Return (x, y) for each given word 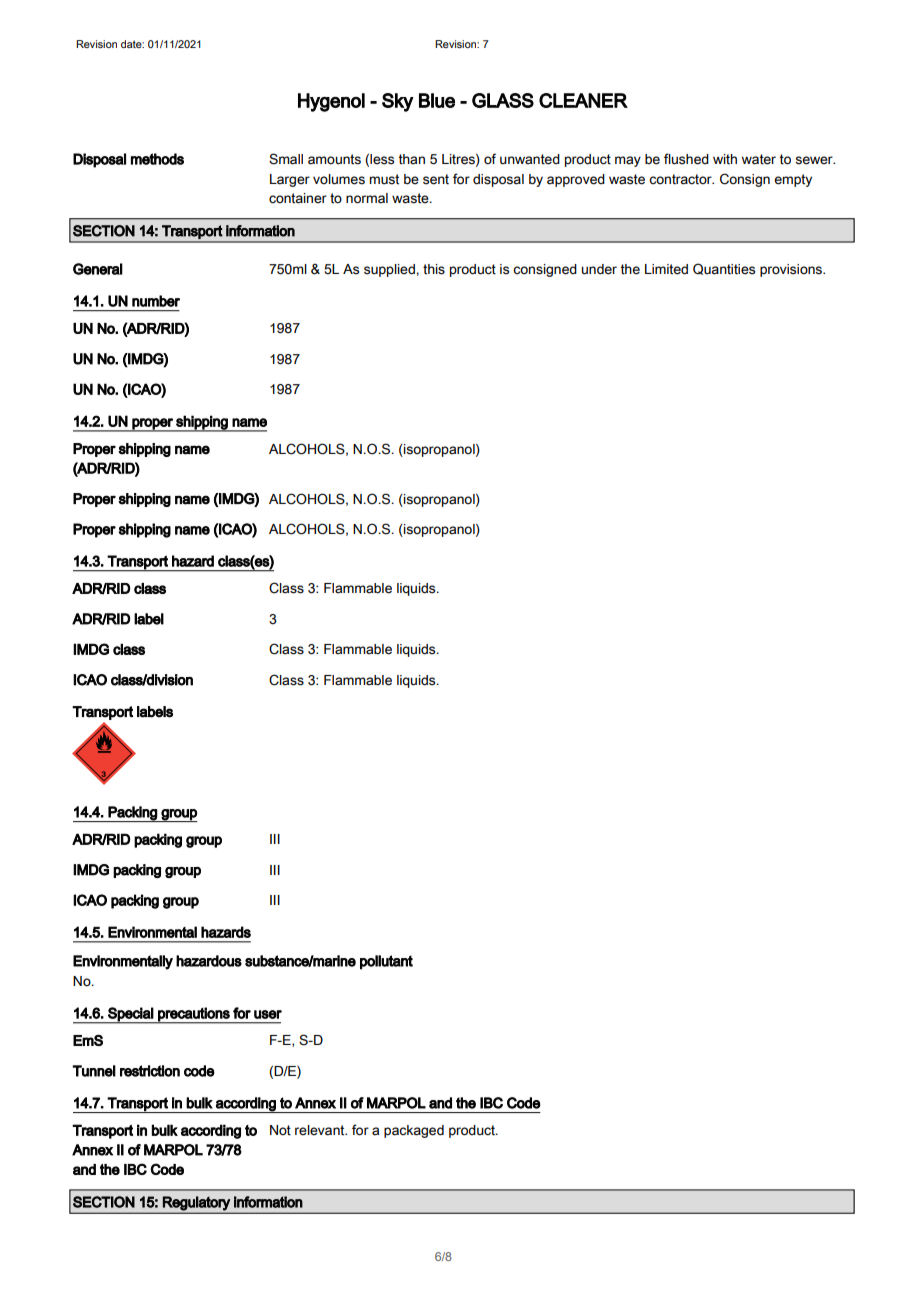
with (725, 159)
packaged (414, 1131)
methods (157, 159)
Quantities (724, 269)
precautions (194, 1015)
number (156, 301)
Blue (437, 100)
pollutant (386, 962)
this (434, 269)
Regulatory (196, 1203)
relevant (321, 1130)
